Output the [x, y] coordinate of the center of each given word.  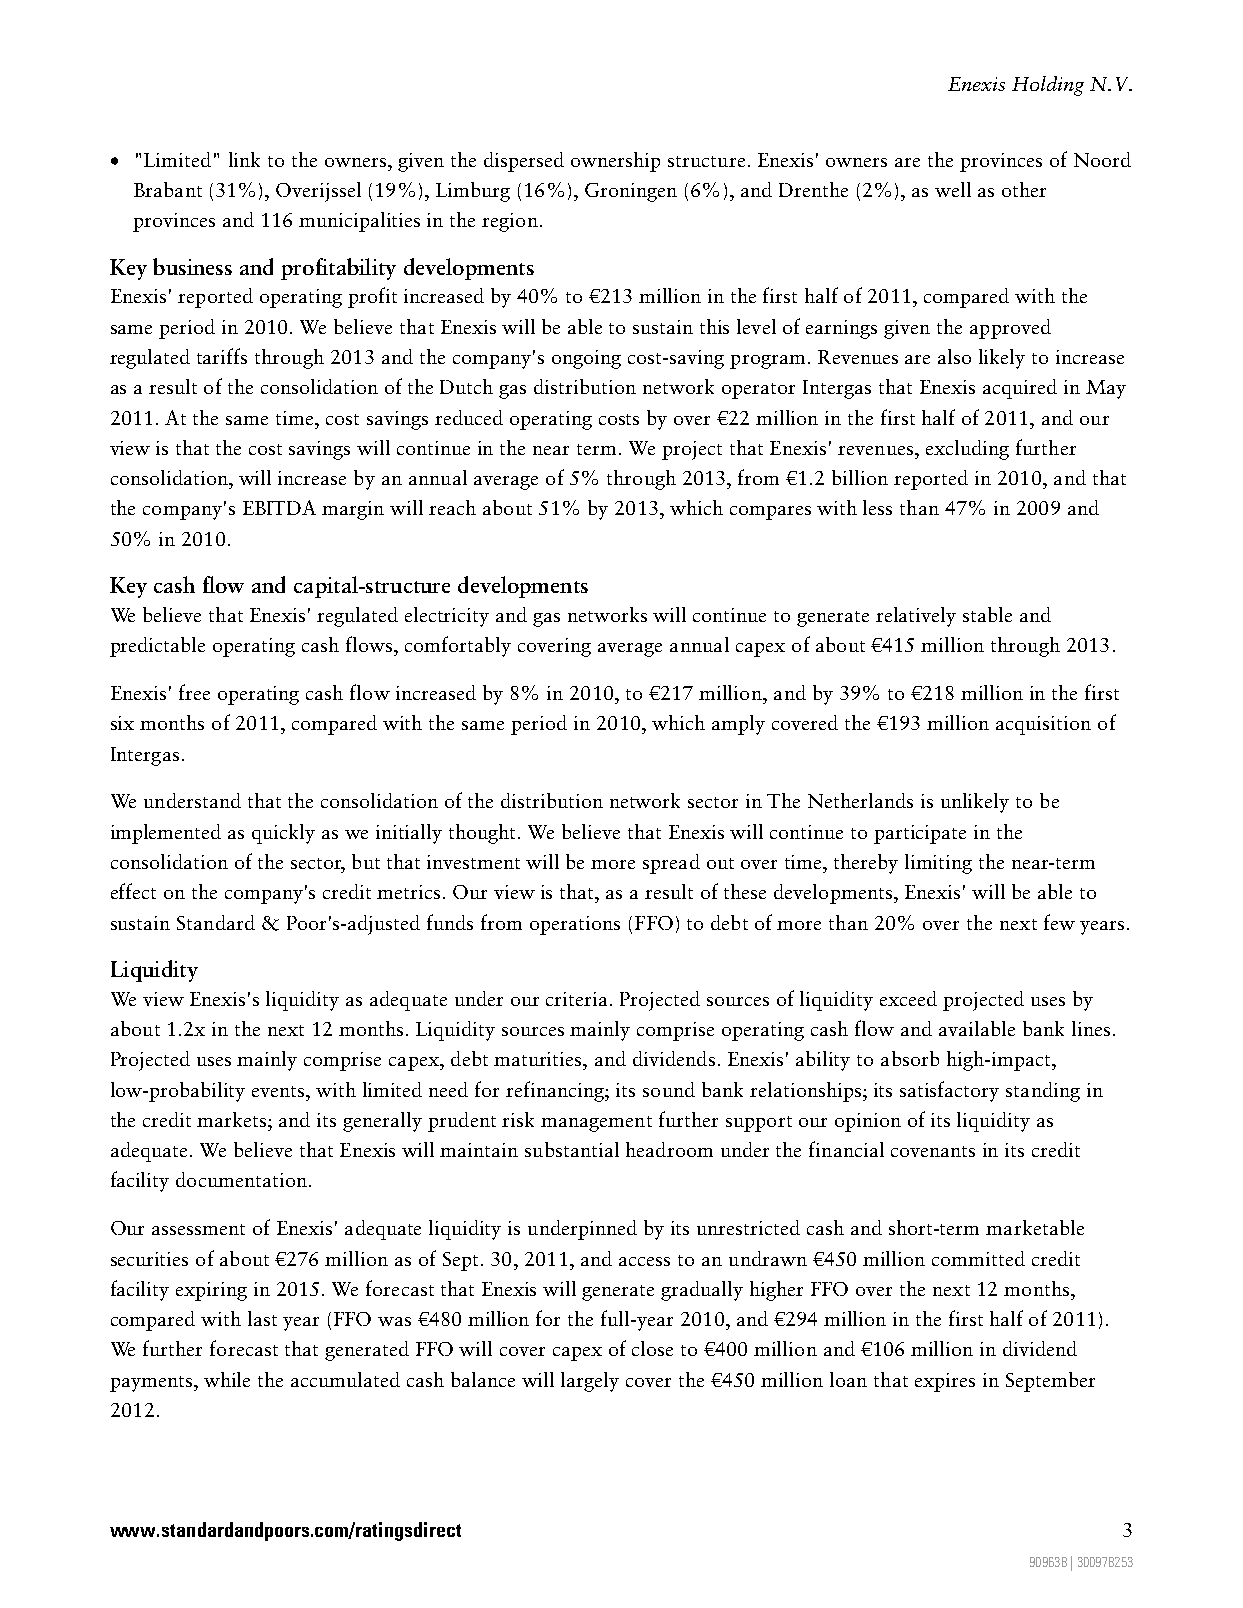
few [1059, 922]
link [244, 159]
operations [575, 925]
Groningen [631, 192]
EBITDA [279, 507]
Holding [1048, 86]
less [877, 507]
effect [133, 891]
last [262, 1318]
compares [770, 513]
